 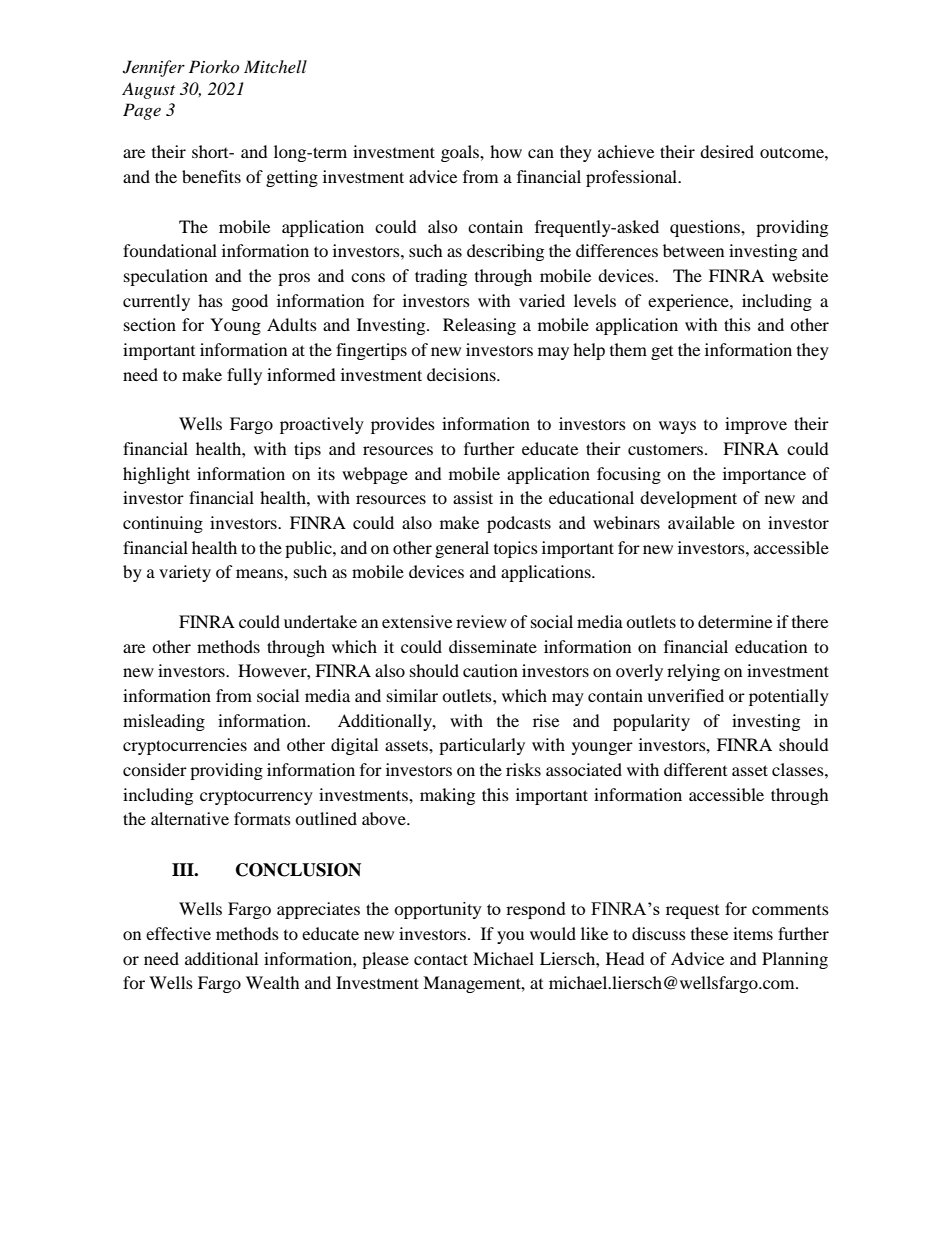 I want to click on cryptocurrencies, so click(x=185, y=746).
